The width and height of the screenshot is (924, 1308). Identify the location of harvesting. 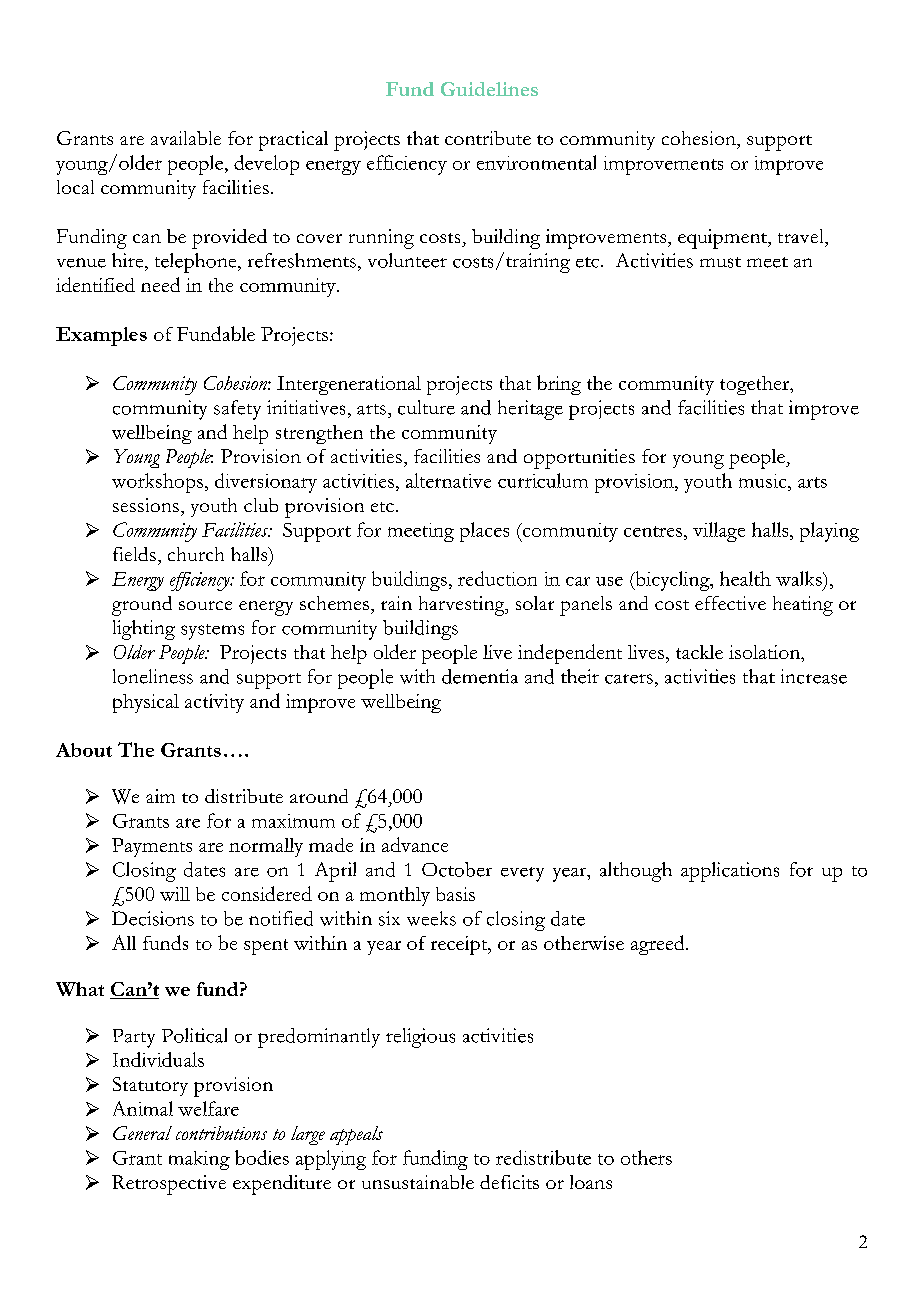
(463, 606).
